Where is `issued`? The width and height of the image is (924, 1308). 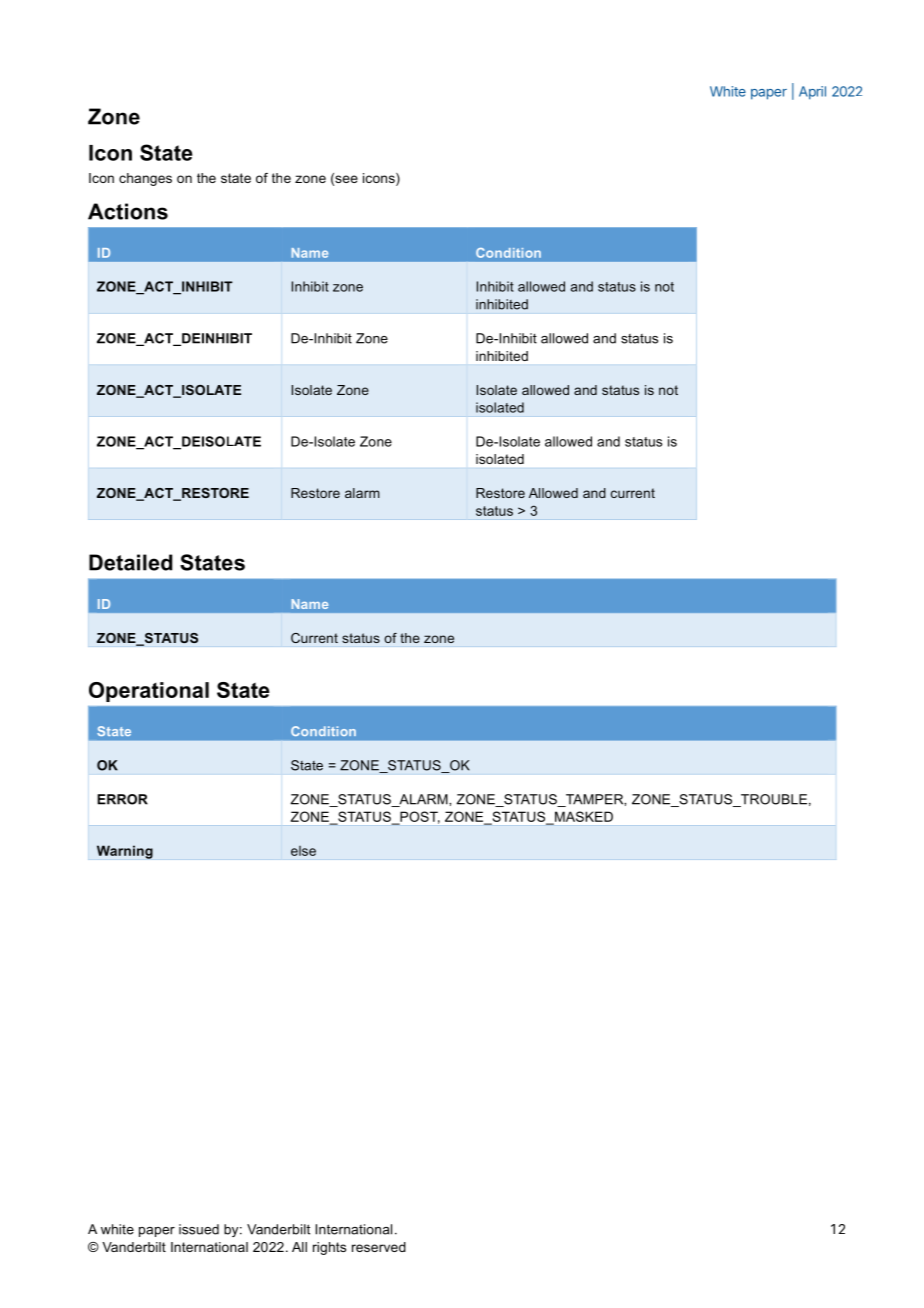
issued is located at coordinates (199, 1229).
